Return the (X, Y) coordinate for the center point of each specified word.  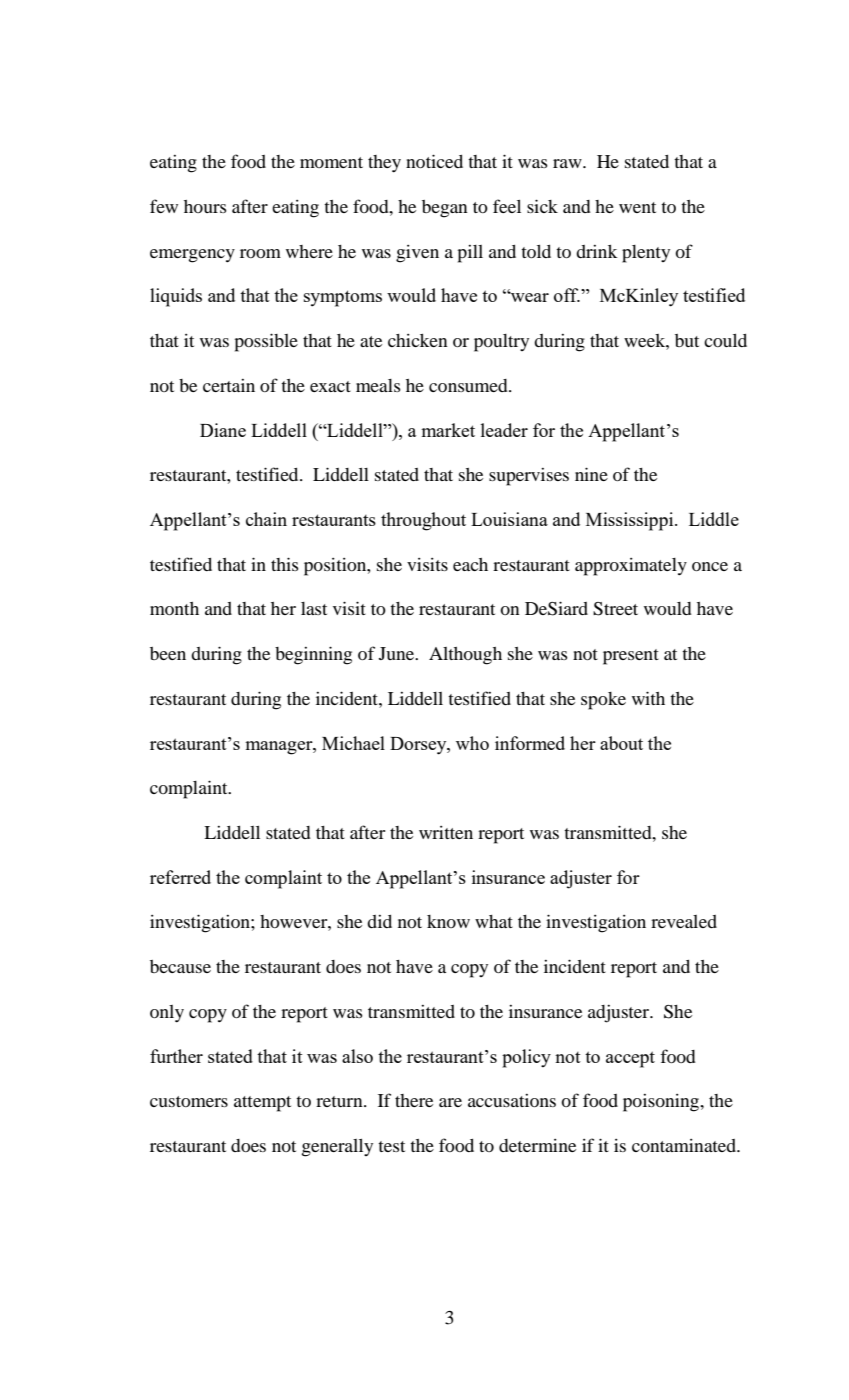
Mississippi (631, 521)
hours (205, 206)
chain (266, 519)
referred (180, 877)
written (446, 832)
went (637, 207)
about (621, 743)
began (445, 209)
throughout (423, 521)
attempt (262, 1104)
